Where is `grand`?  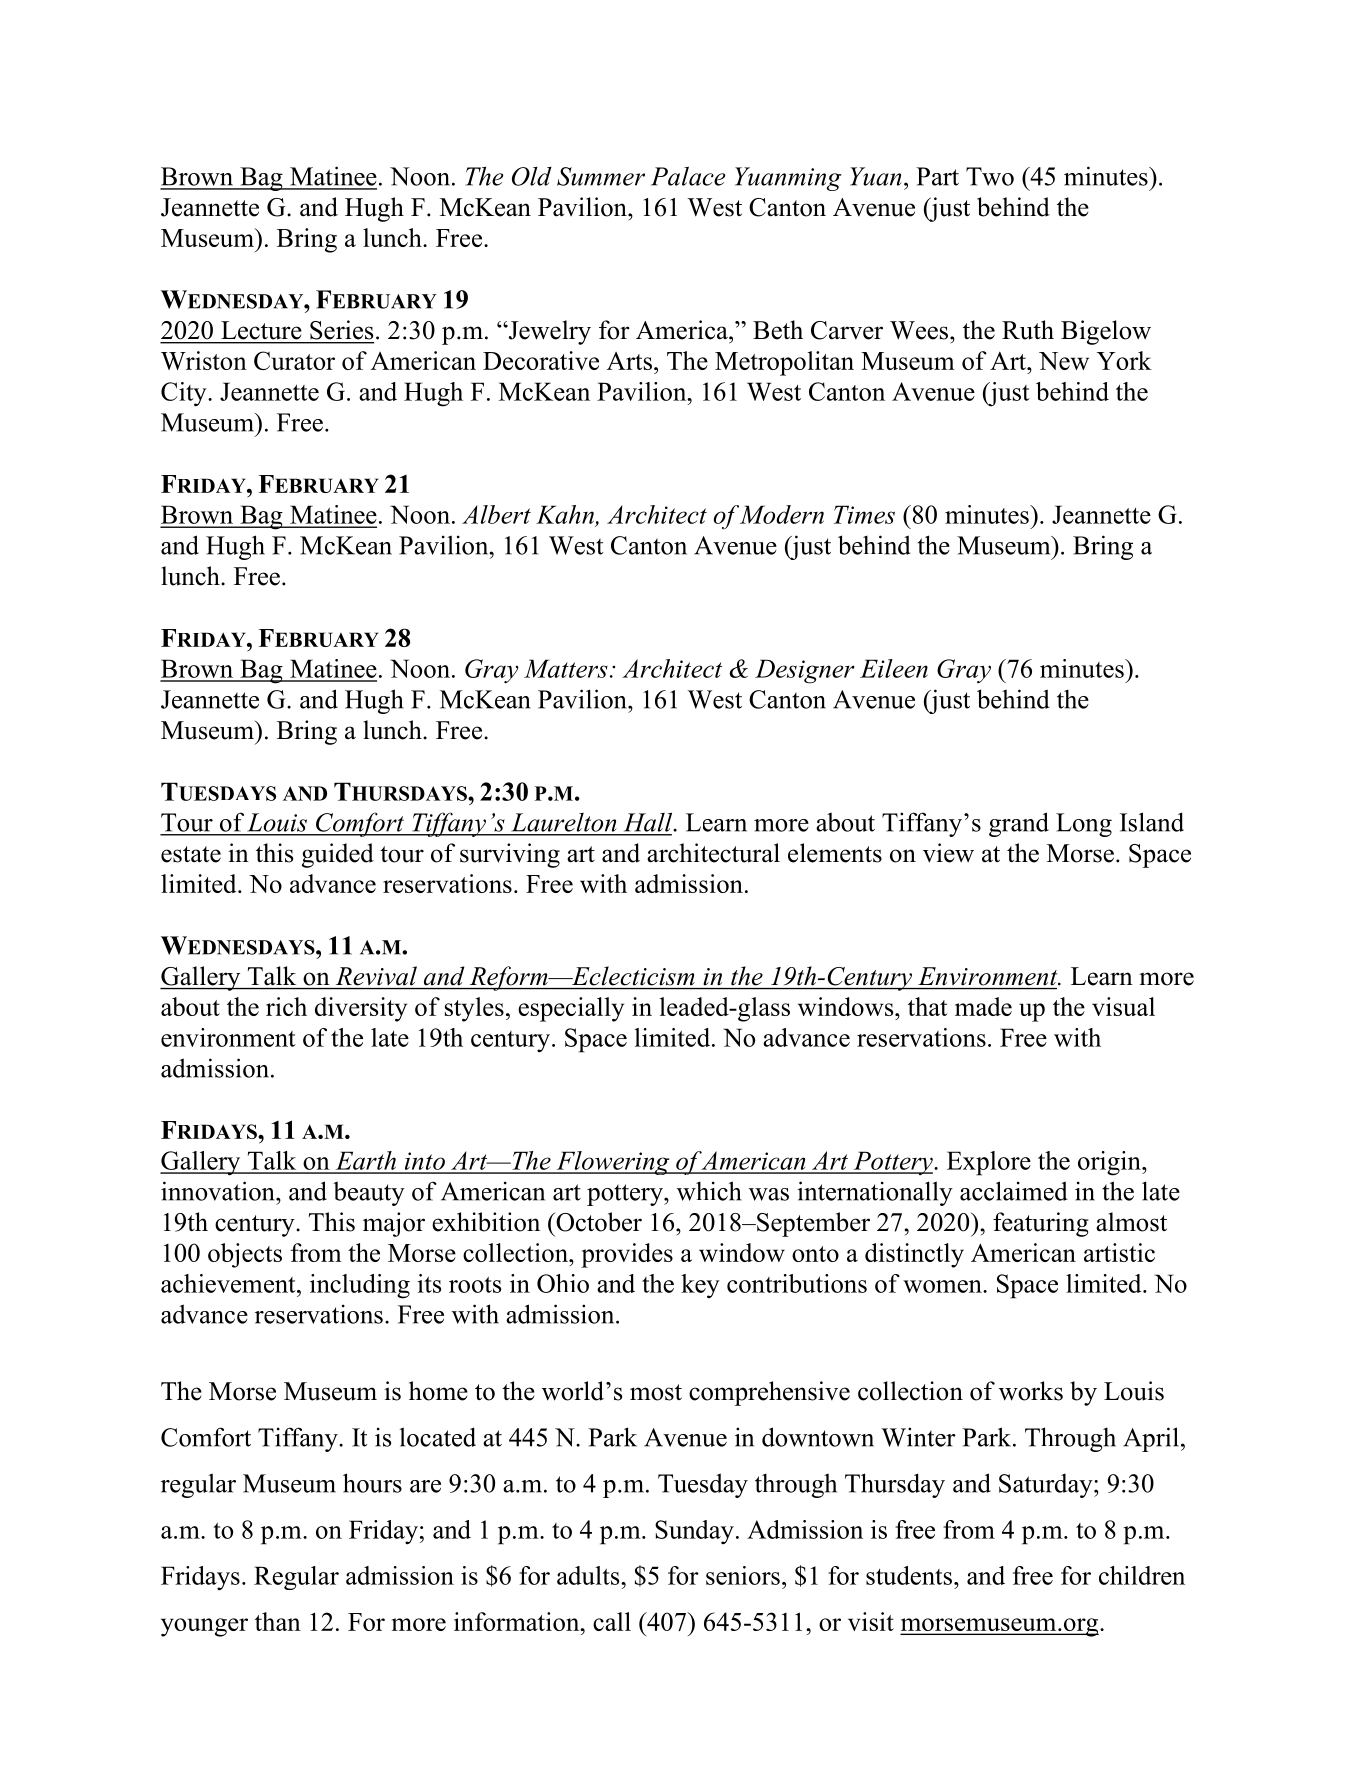
grand is located at coordinates (1019, 824).
